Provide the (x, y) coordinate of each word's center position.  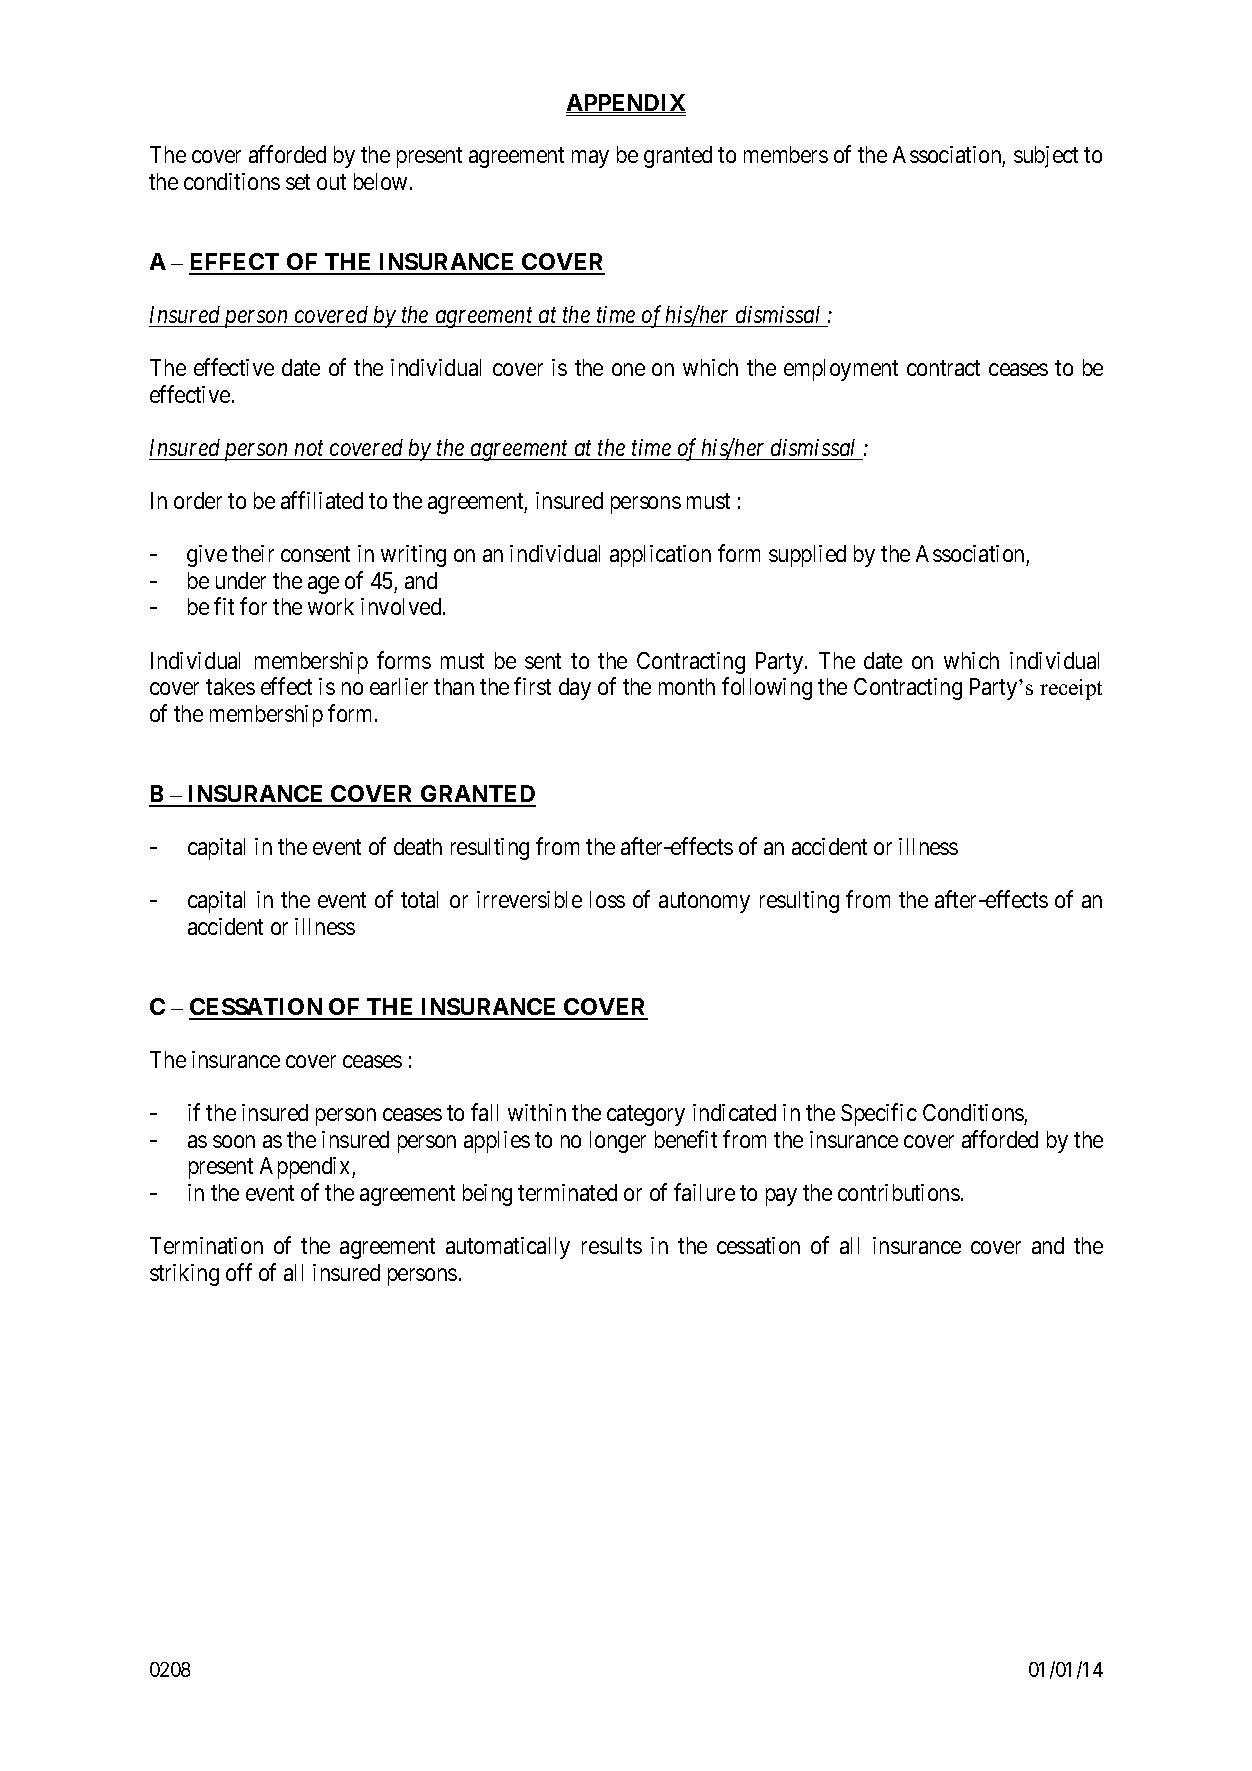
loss (607, 899)
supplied (807, 556)
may (590, 159)
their (253, 553)
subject (1046, 157)
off (239, 1272)
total (419, 899)
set (298, 182)
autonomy (704, 903)
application (660, 556)
